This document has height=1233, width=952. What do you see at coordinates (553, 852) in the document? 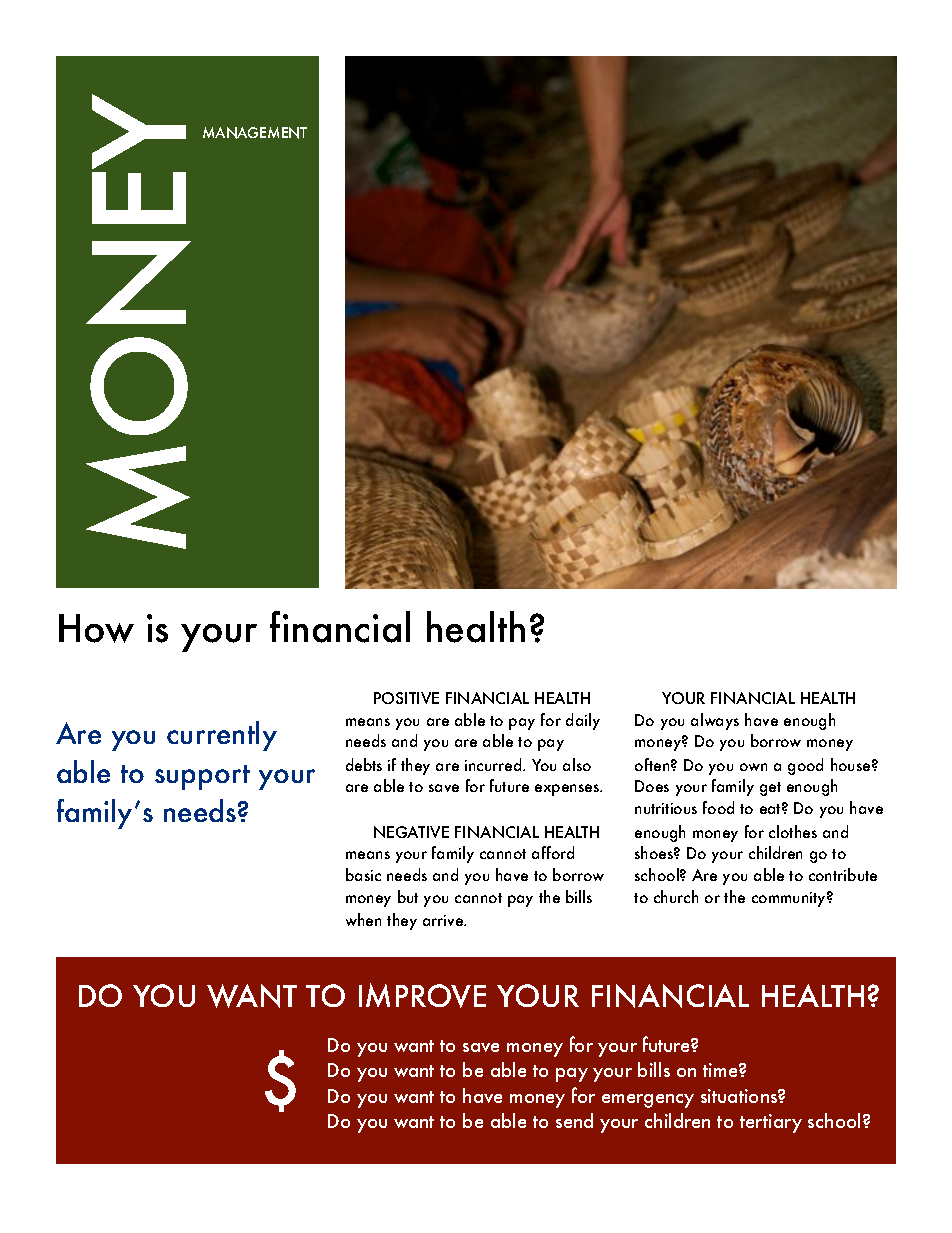
I see `afford` at bounding box center [553, 852].
